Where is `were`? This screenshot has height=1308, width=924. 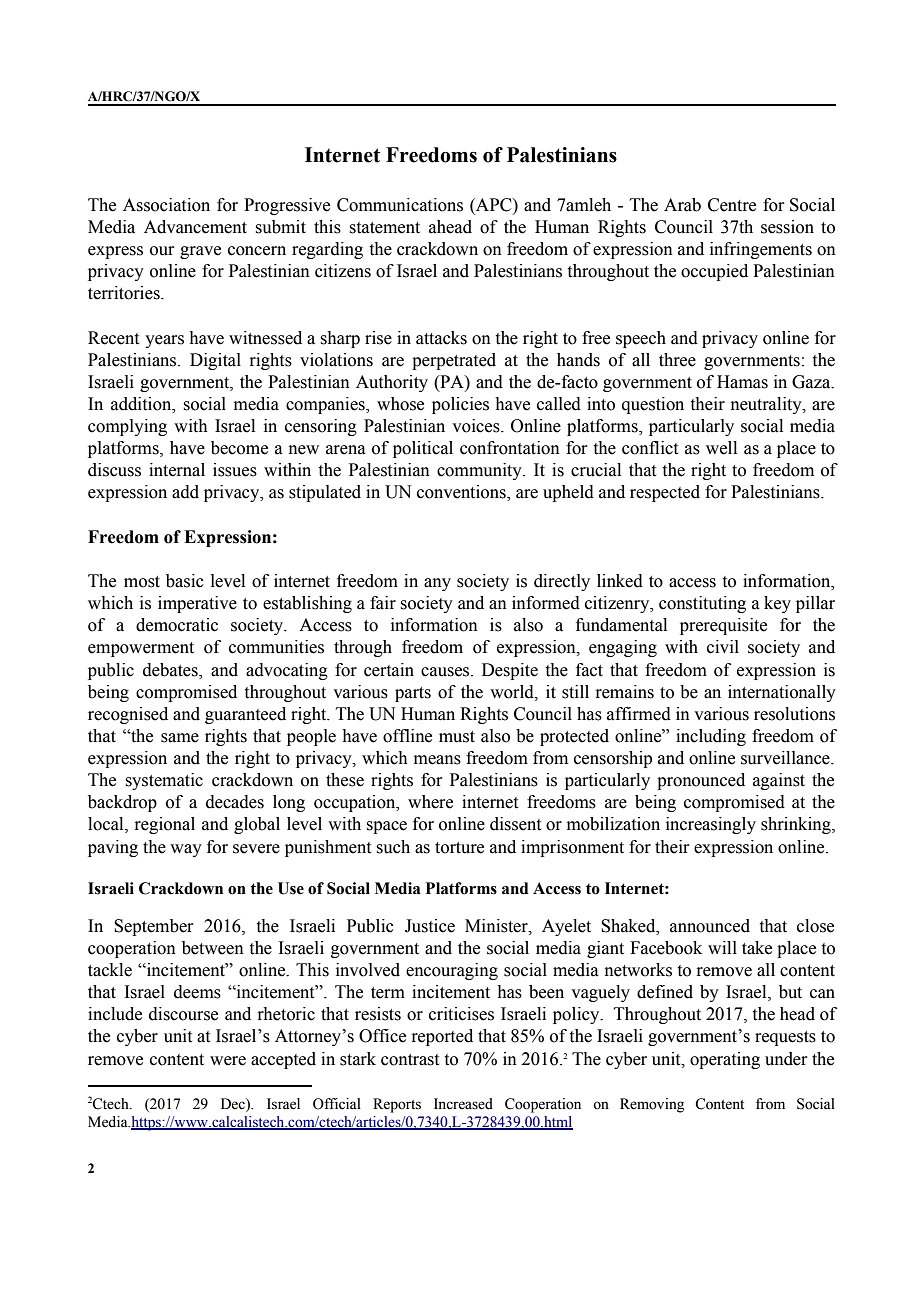 were is located at coordinates (228, 1061).
